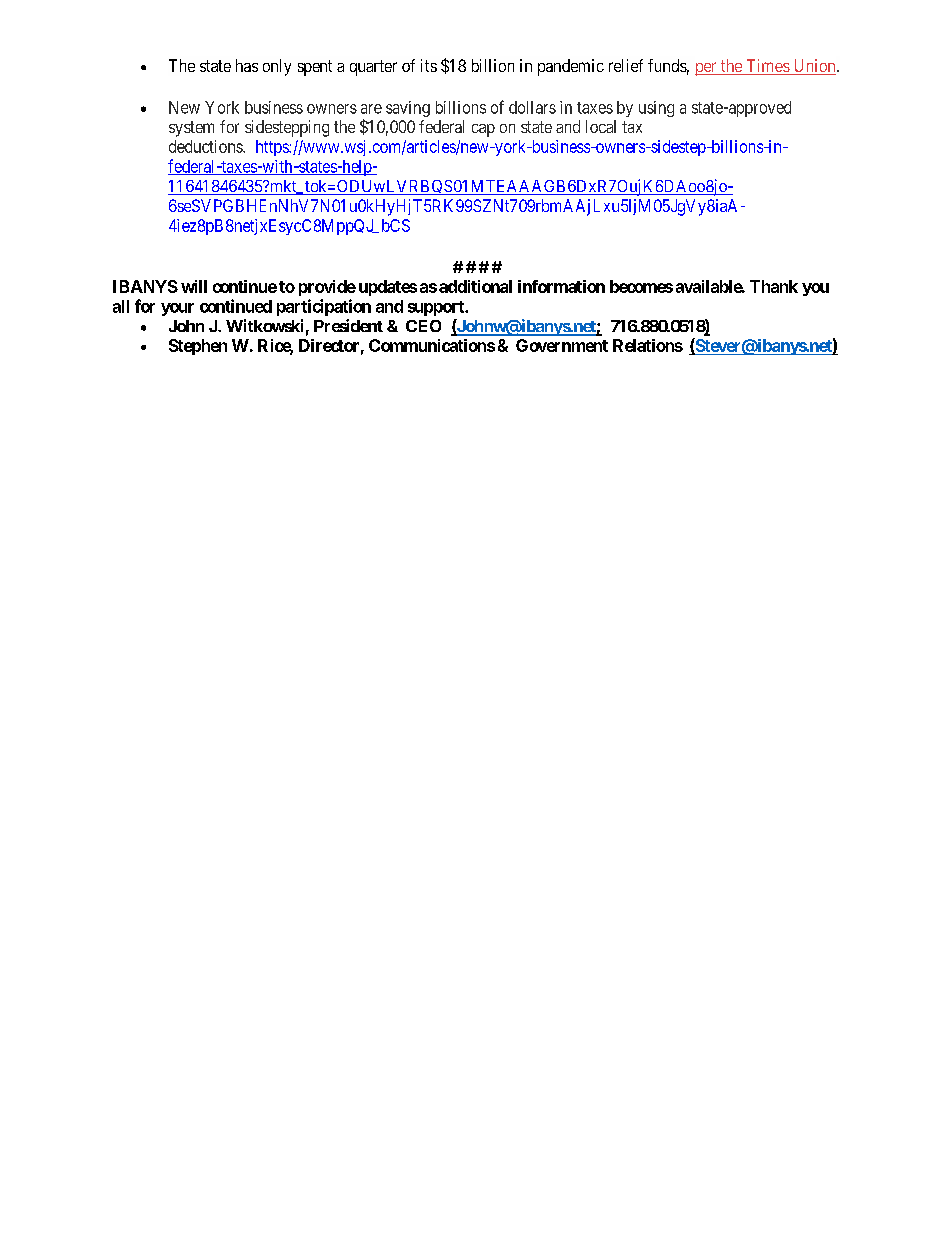 This image has height=1233, width=952. What do you see at coordinates (707, 69) in the image?
I see `per` at bounding box center [707, 69].
